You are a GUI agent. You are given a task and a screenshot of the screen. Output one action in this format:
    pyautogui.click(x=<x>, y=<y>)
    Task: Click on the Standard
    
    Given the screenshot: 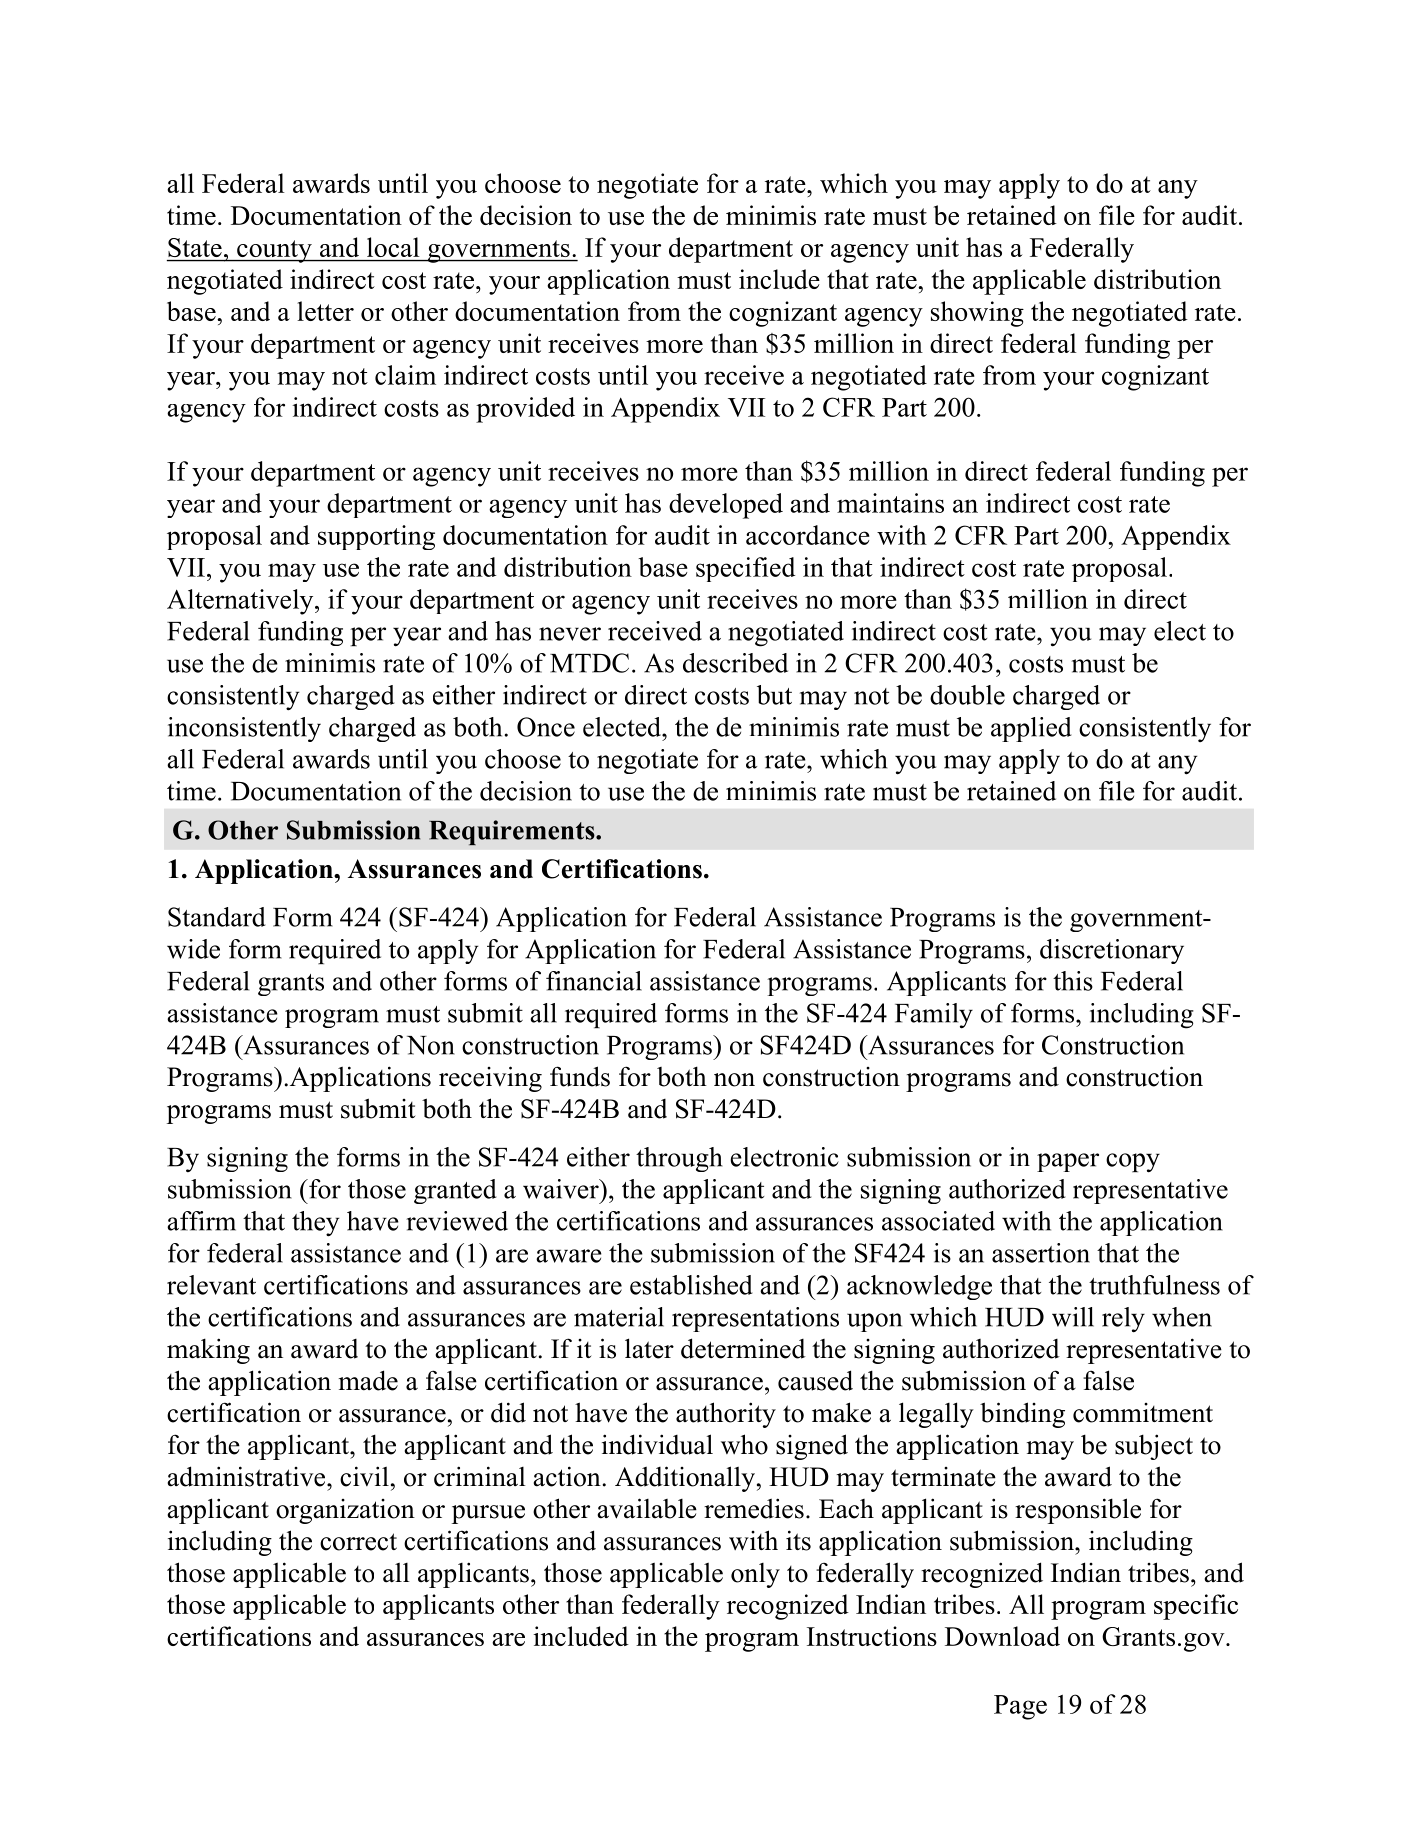 What is the action you would take?
    pyautogui.click(x=217, y=917)
